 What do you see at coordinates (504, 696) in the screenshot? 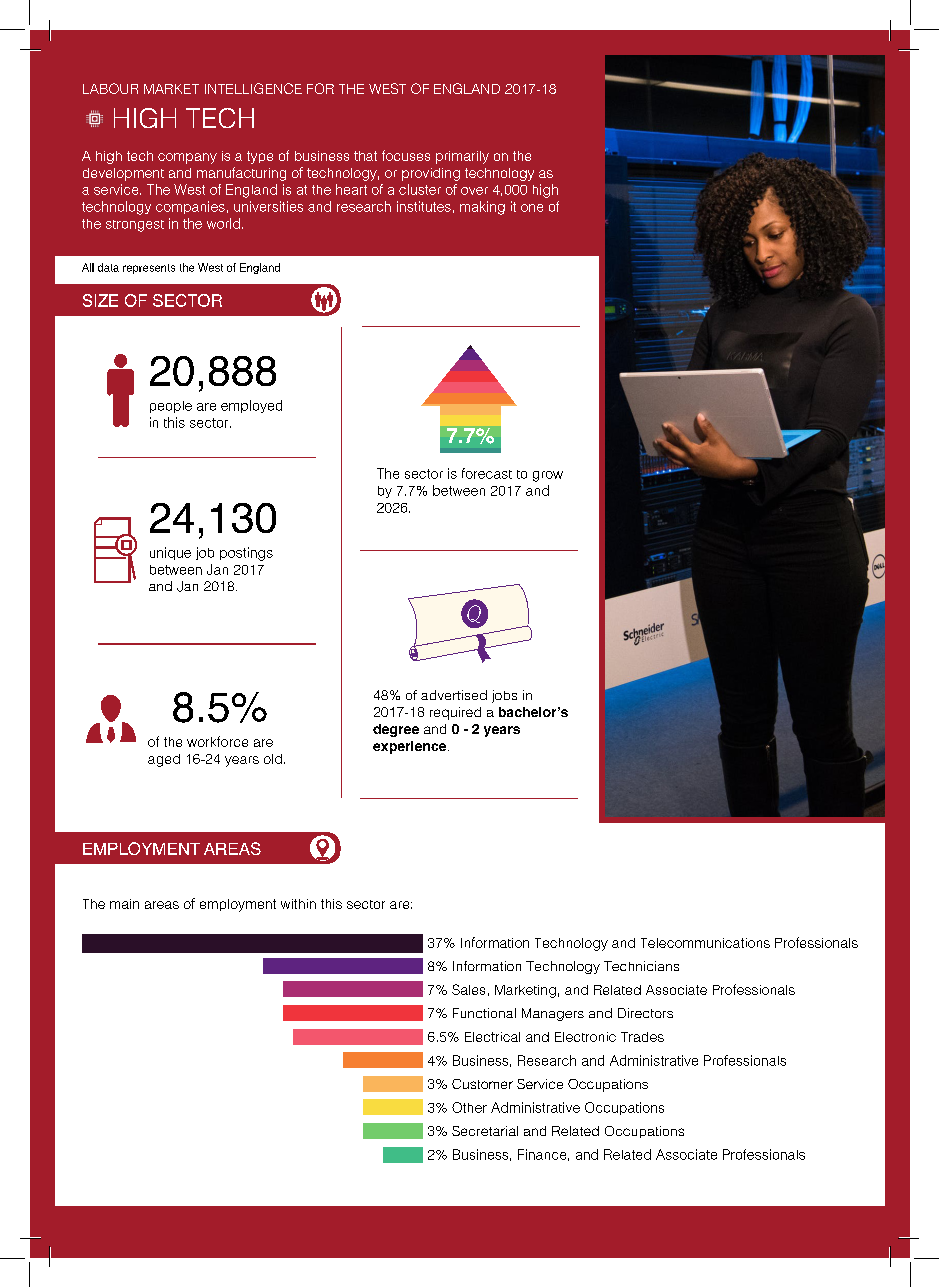
I see `jobs` at bounding box center [504, 696].
